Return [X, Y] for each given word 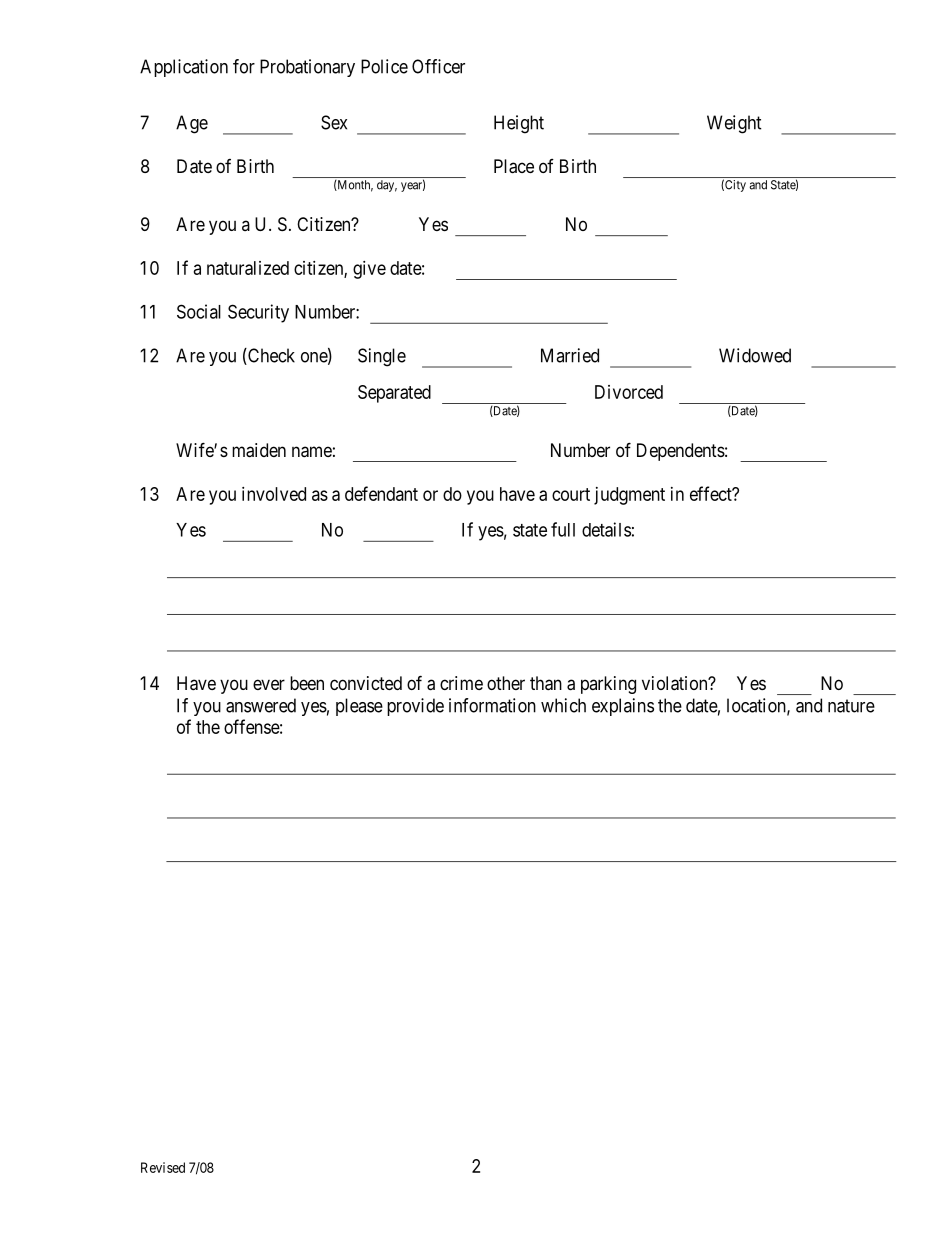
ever [269, 684]
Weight [734, 124]
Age [192, 124]
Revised [163, 1167]
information [492, 705]
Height [519, 124]
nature [851, 706]
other [506, 683]
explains [623, 707]
